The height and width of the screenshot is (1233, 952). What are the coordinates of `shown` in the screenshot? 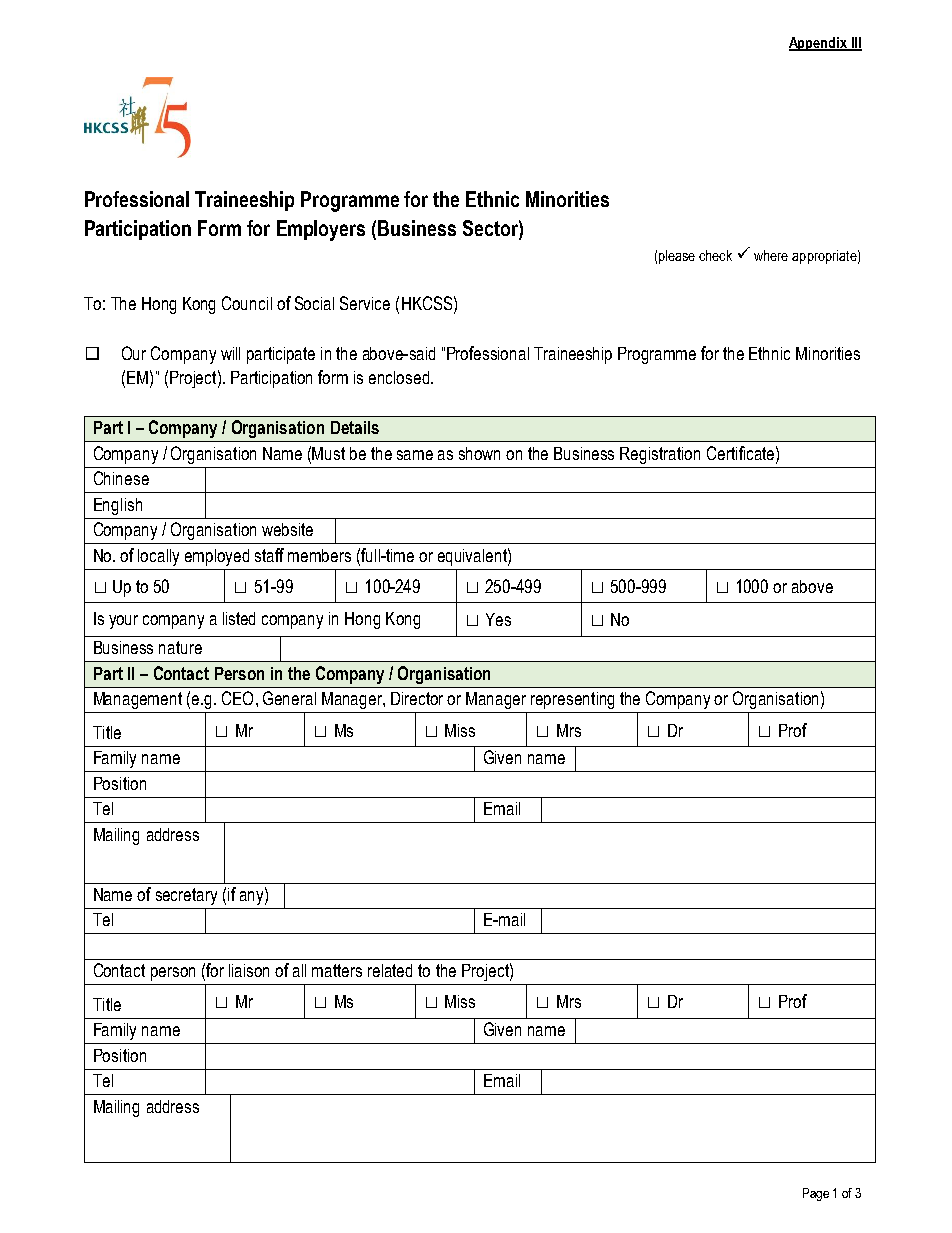 It's located at (479, 453).
